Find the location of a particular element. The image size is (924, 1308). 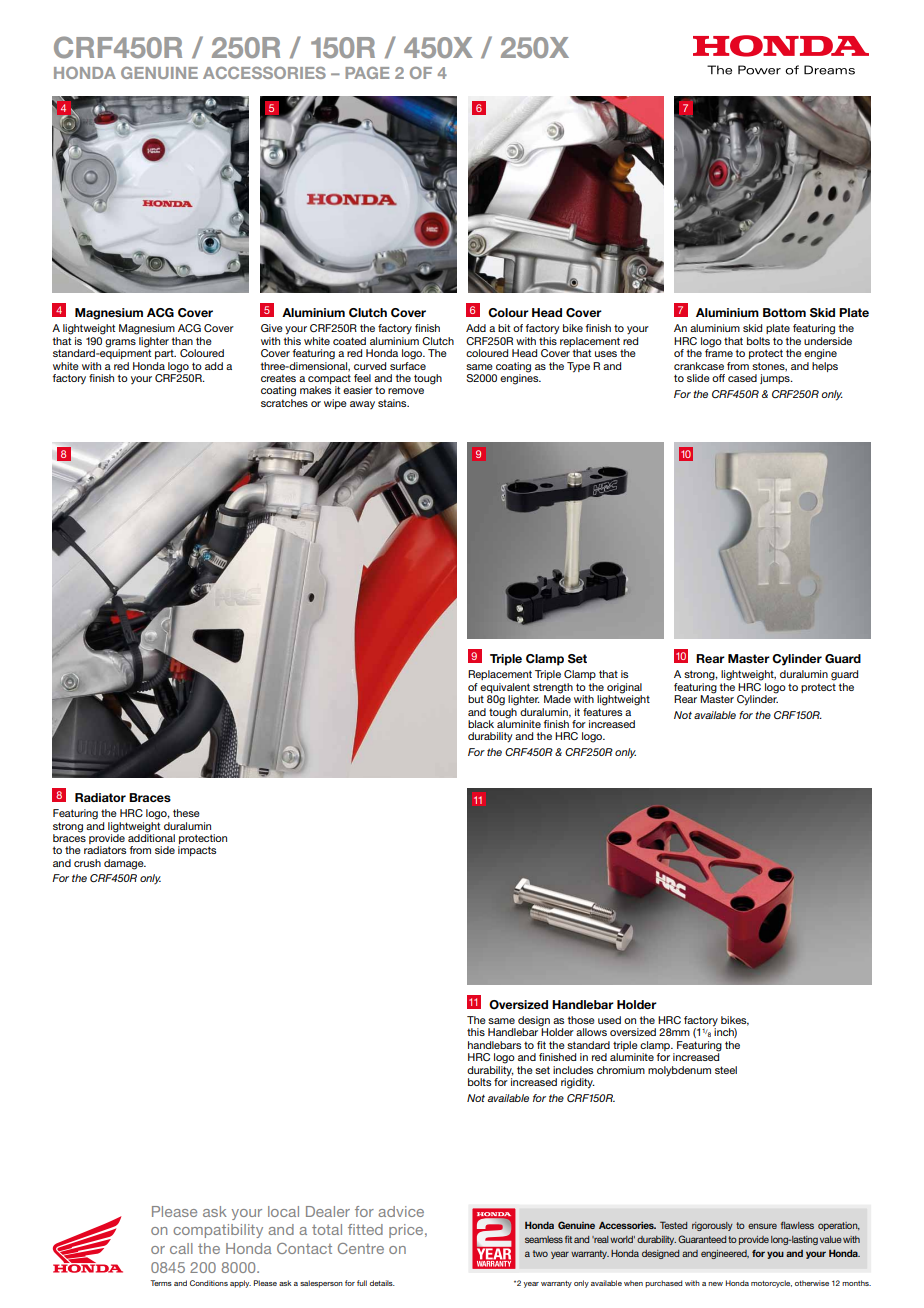

ensure is located at coordinates (762, 1226).
